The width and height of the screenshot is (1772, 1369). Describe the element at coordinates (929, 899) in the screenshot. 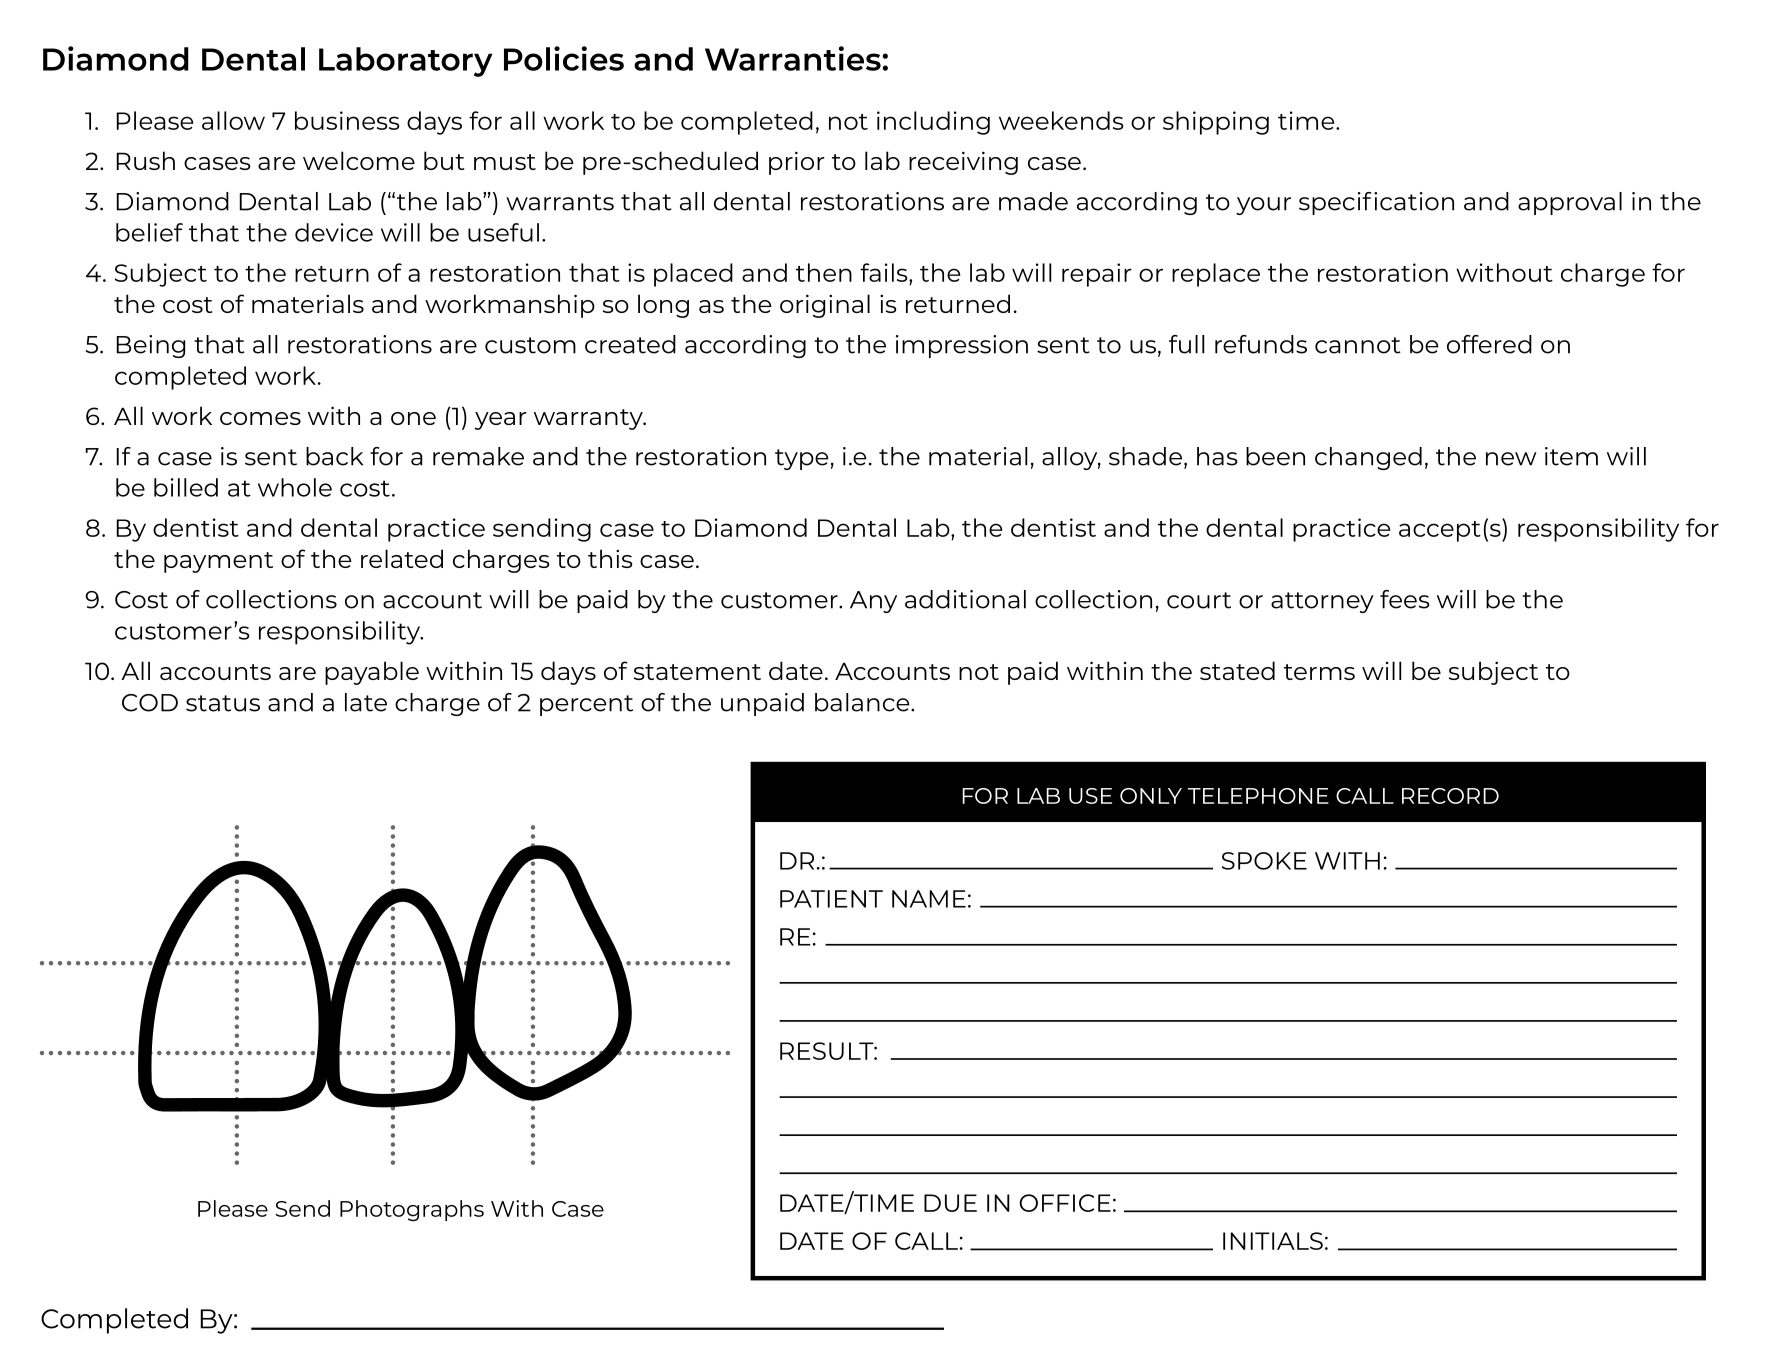

I see `NAME` at that location.
